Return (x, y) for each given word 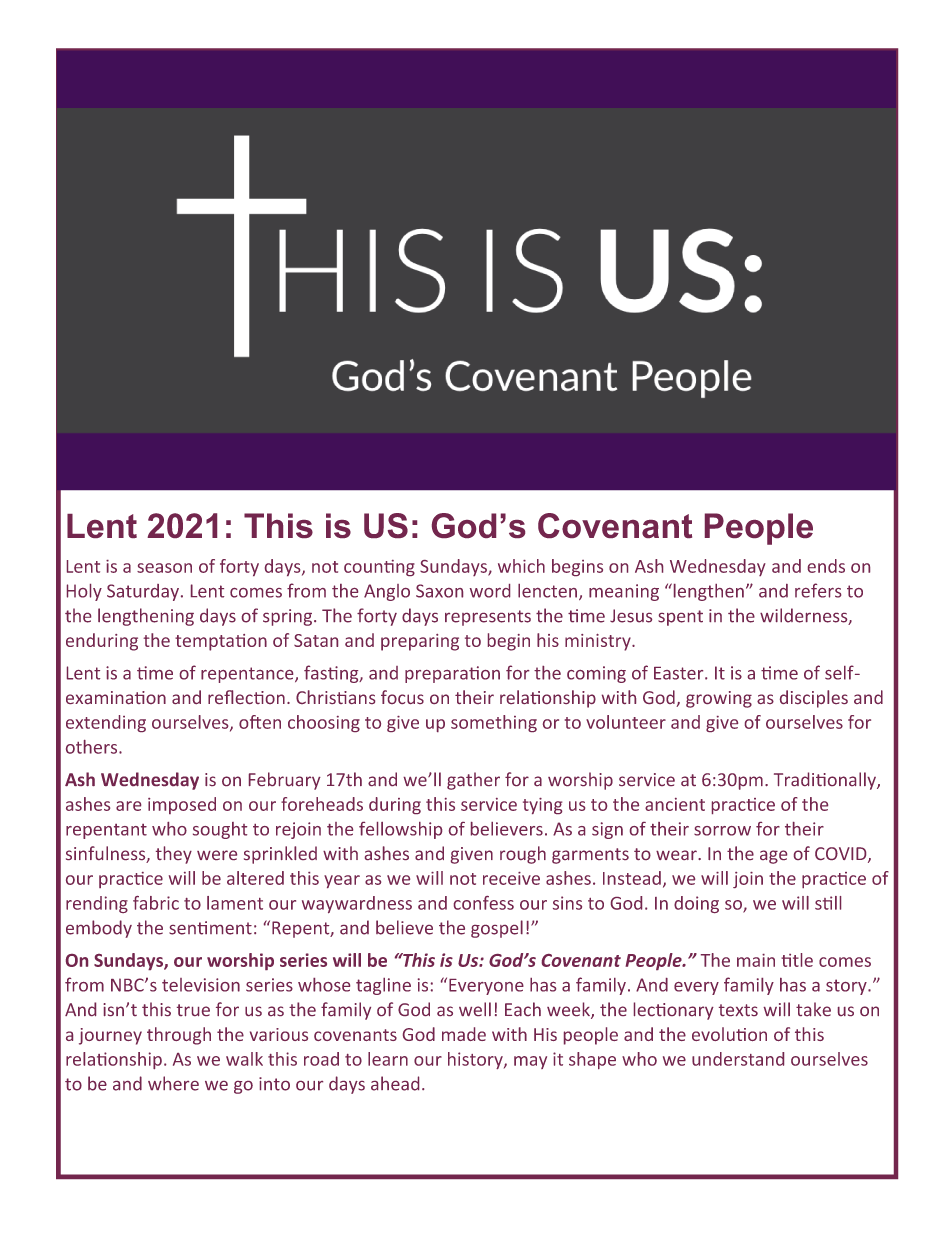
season (164, 568)
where (173, 1083)
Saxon (439, 591)
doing (696, 904)
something (494, 723)
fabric (156, 903)
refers (818, 590)
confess (484, 903)
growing (719, 699)
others (93, 747)
